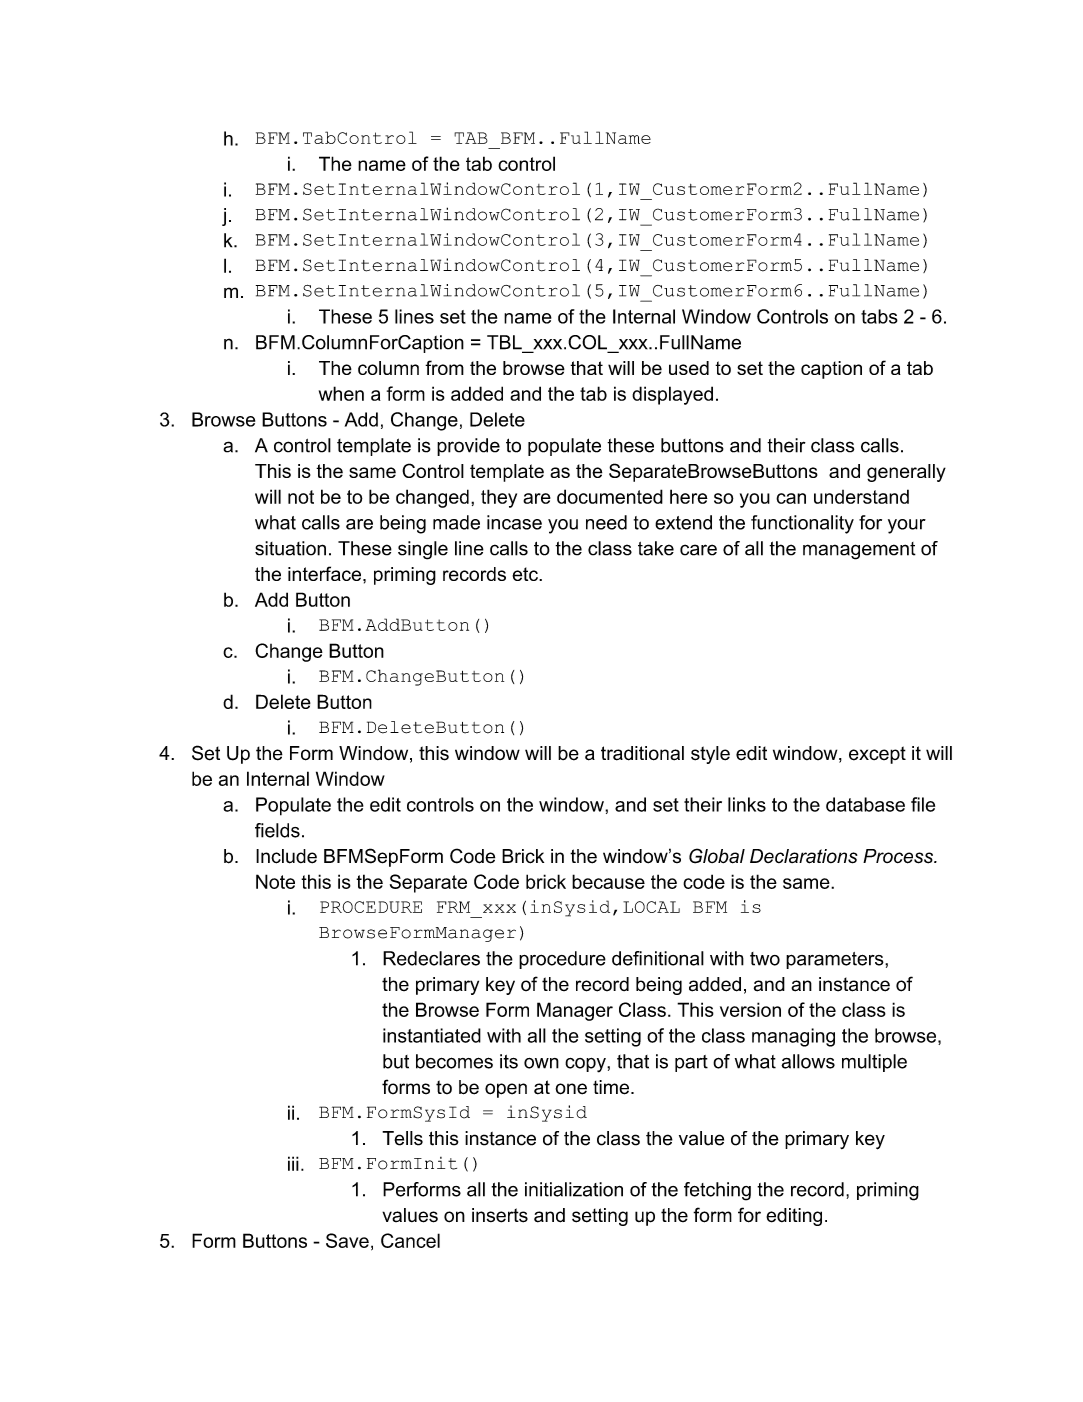 This screenshot has width=1083, height=1402. I want to click on database, so click(865, 804).
